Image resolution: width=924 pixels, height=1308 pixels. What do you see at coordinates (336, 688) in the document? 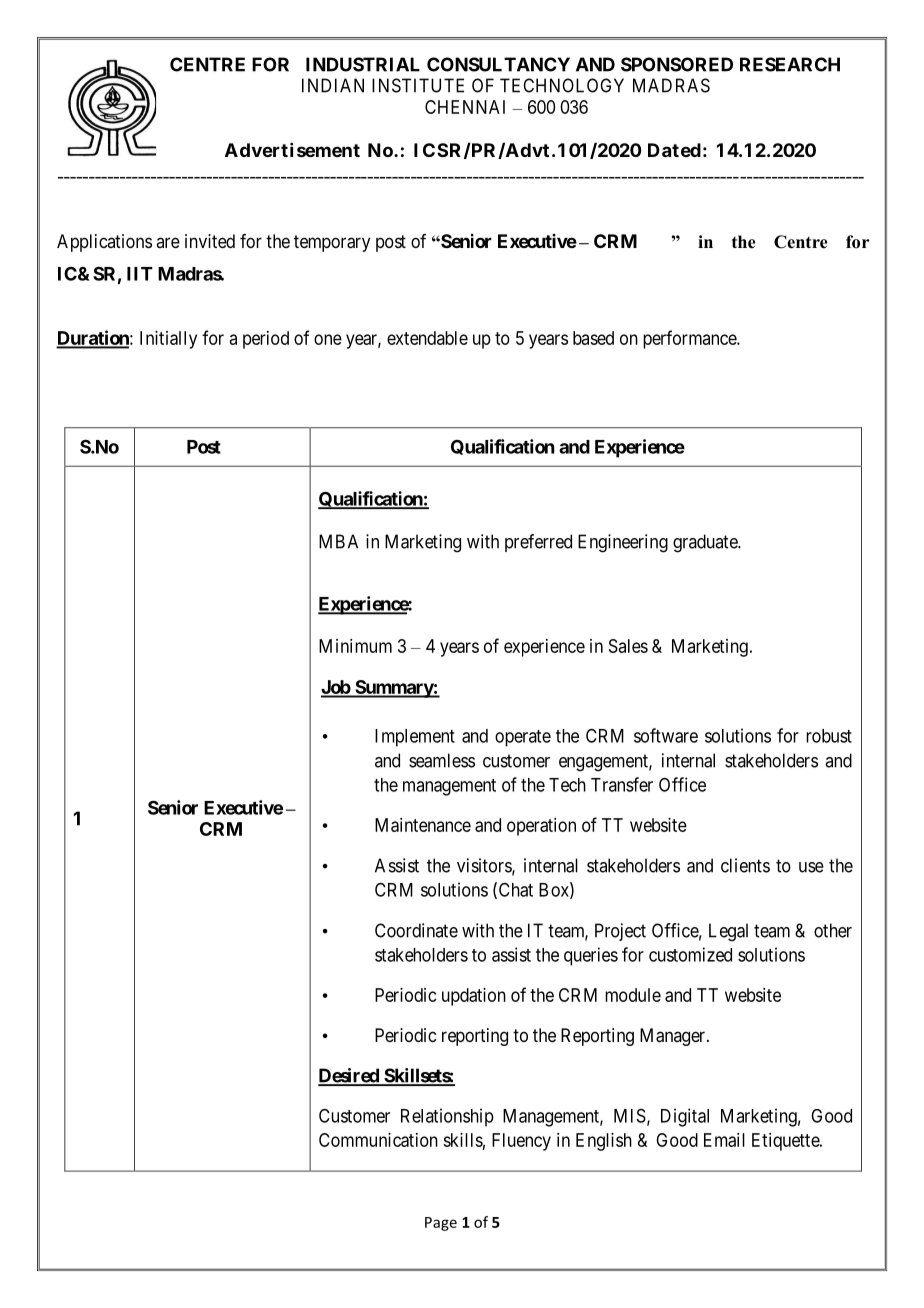
I see `Job` at bounding box center [336, 688].
